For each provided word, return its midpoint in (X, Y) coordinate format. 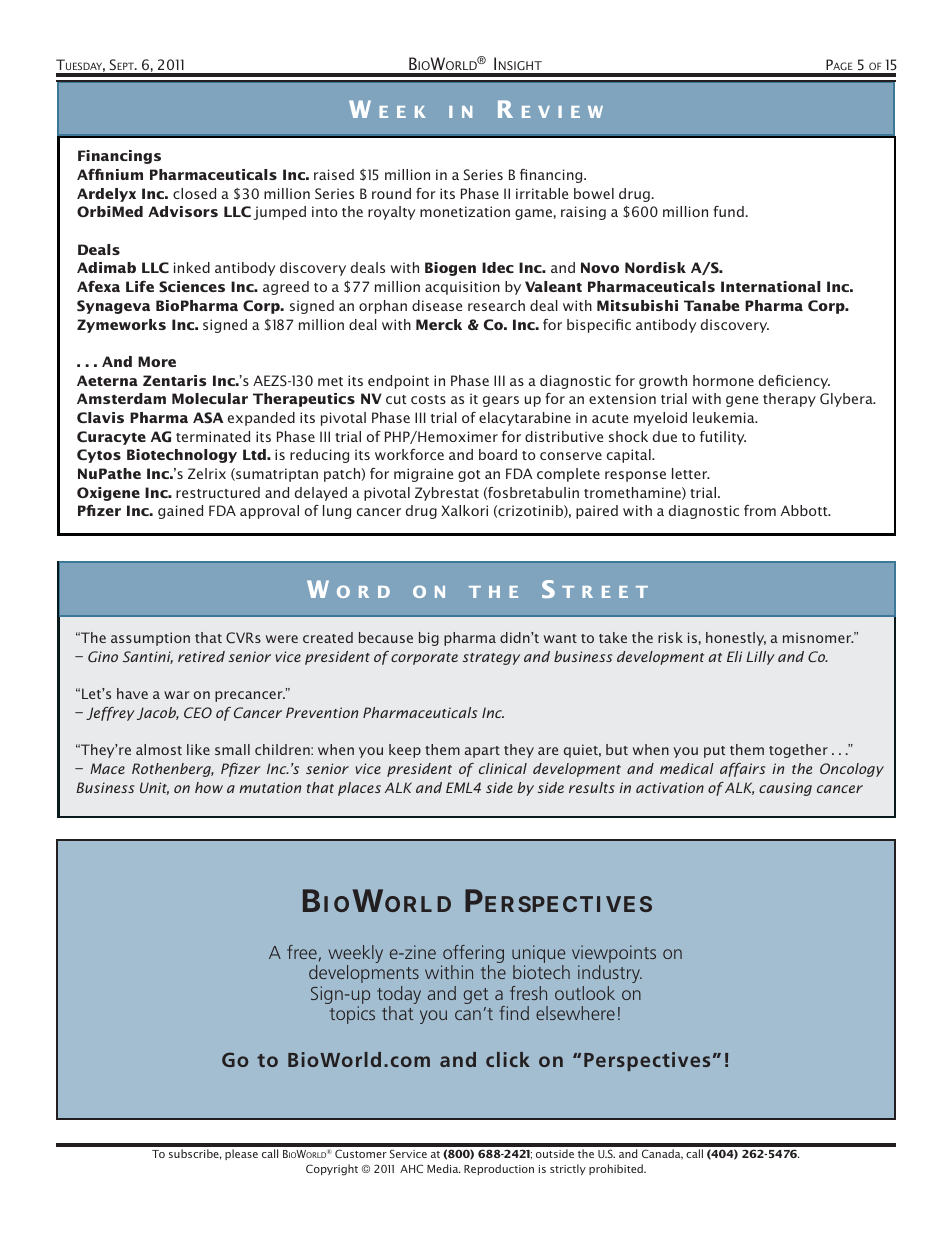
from (760, 510)
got (469, 476)
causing (785, 789)
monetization (465, 211)
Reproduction (499, 1169)
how (209, 787)
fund (728, 211)
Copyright (332, 1170)
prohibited (617, 1169)
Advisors (183, 211)
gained (180, 512)
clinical (503, 768)
